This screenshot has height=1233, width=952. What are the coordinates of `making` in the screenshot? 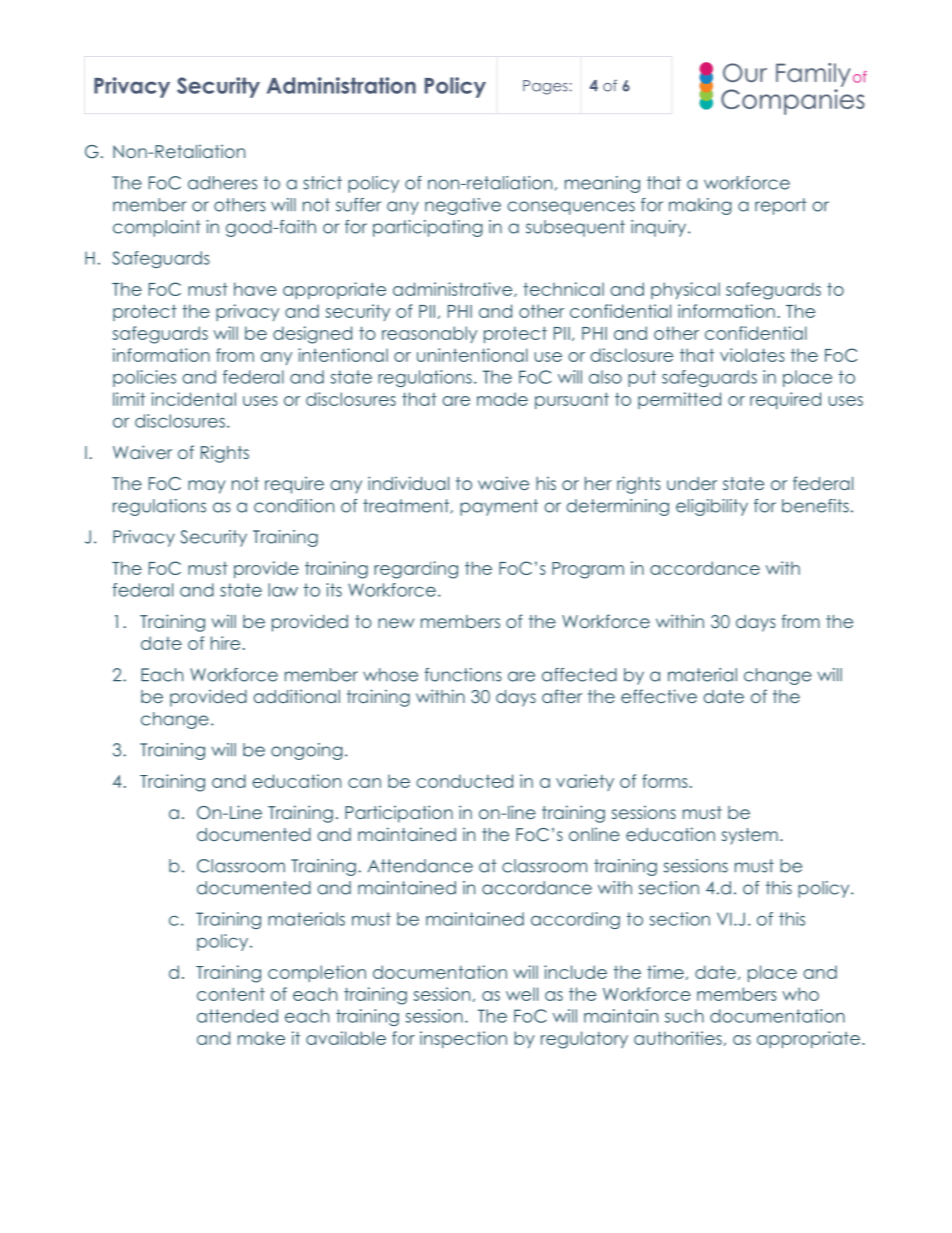 It's located at (700, 206).
